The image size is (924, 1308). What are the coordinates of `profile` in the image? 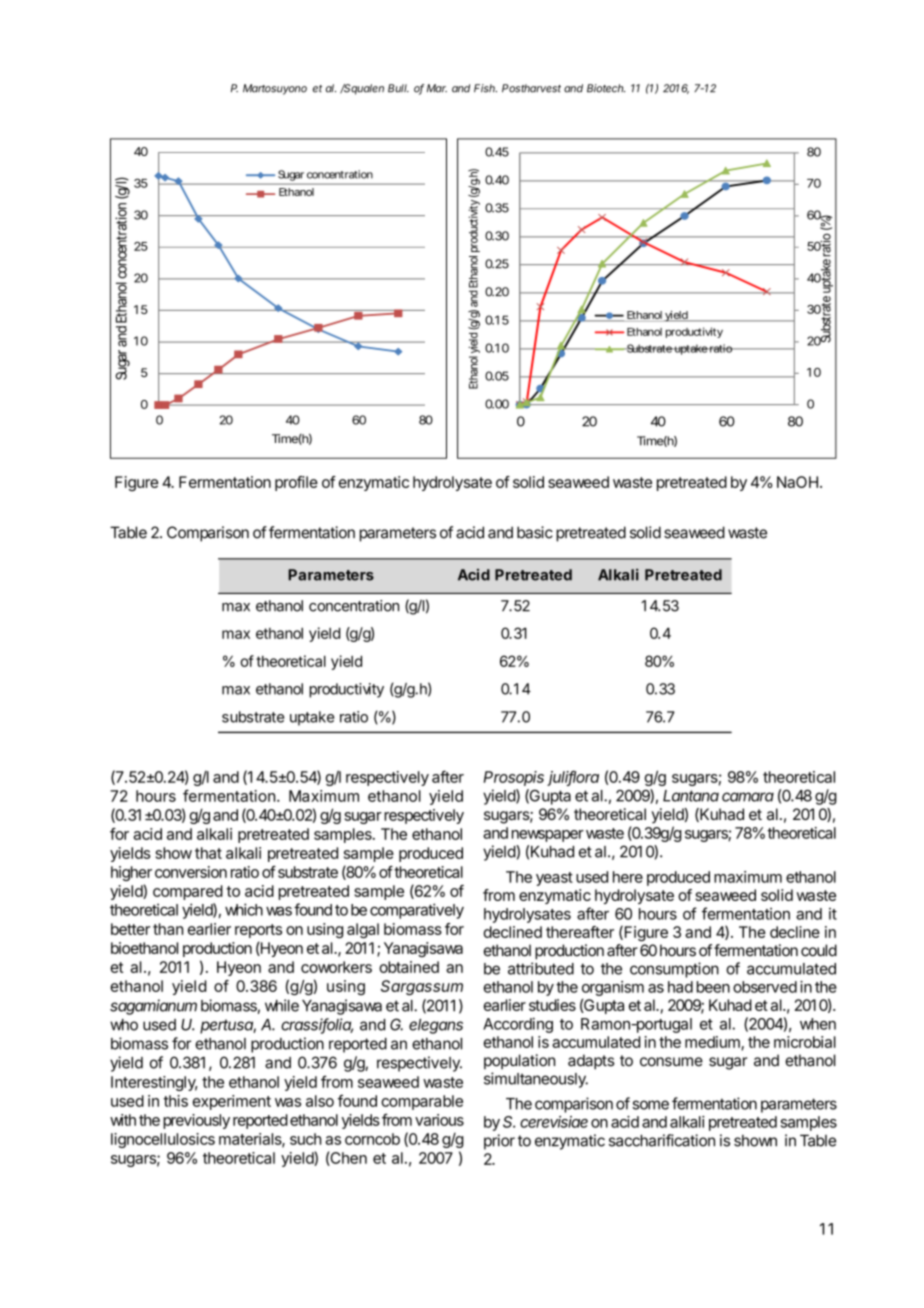 It's located at (296, 483).
